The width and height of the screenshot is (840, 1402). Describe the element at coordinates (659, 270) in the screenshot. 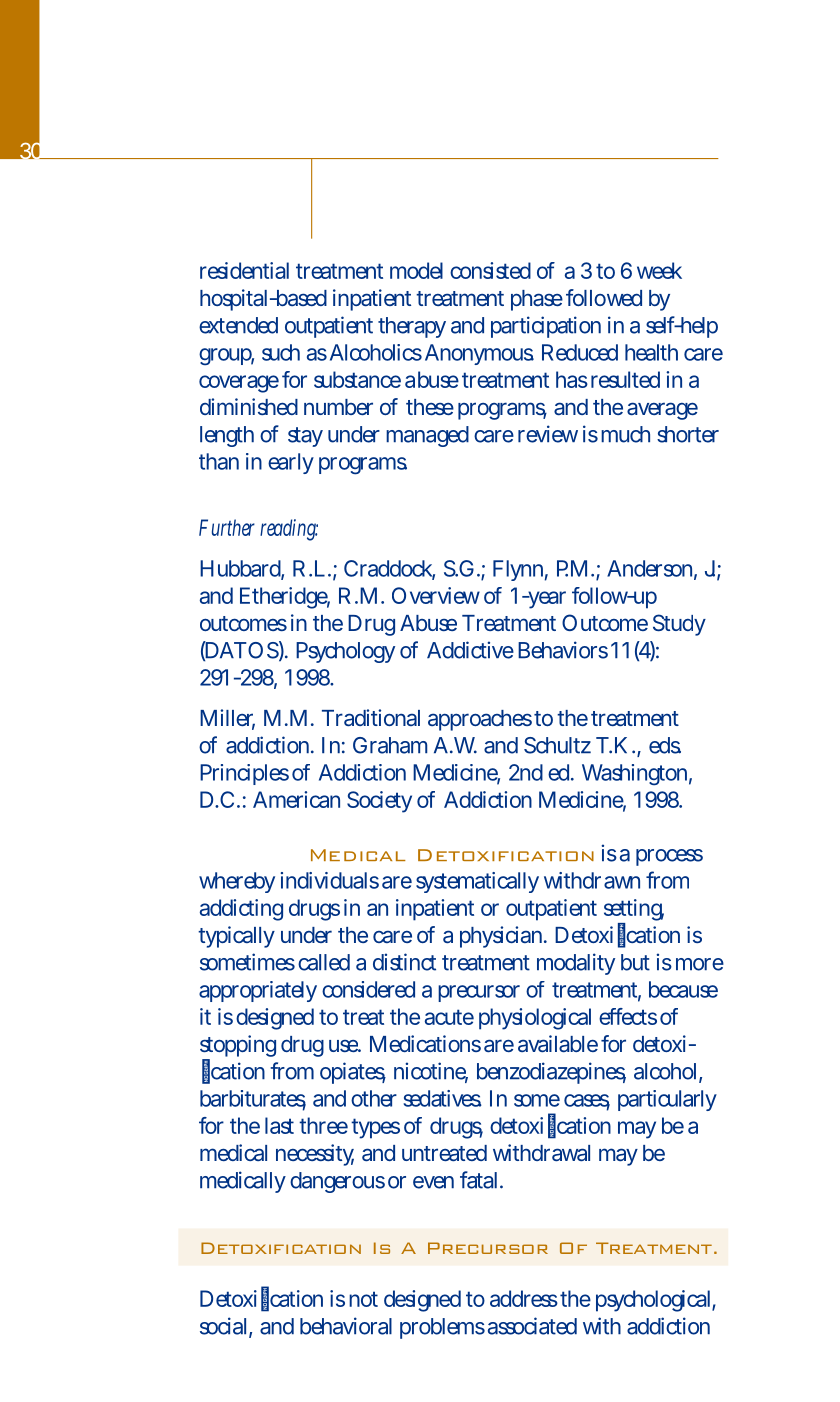

I see `week` at that location.
